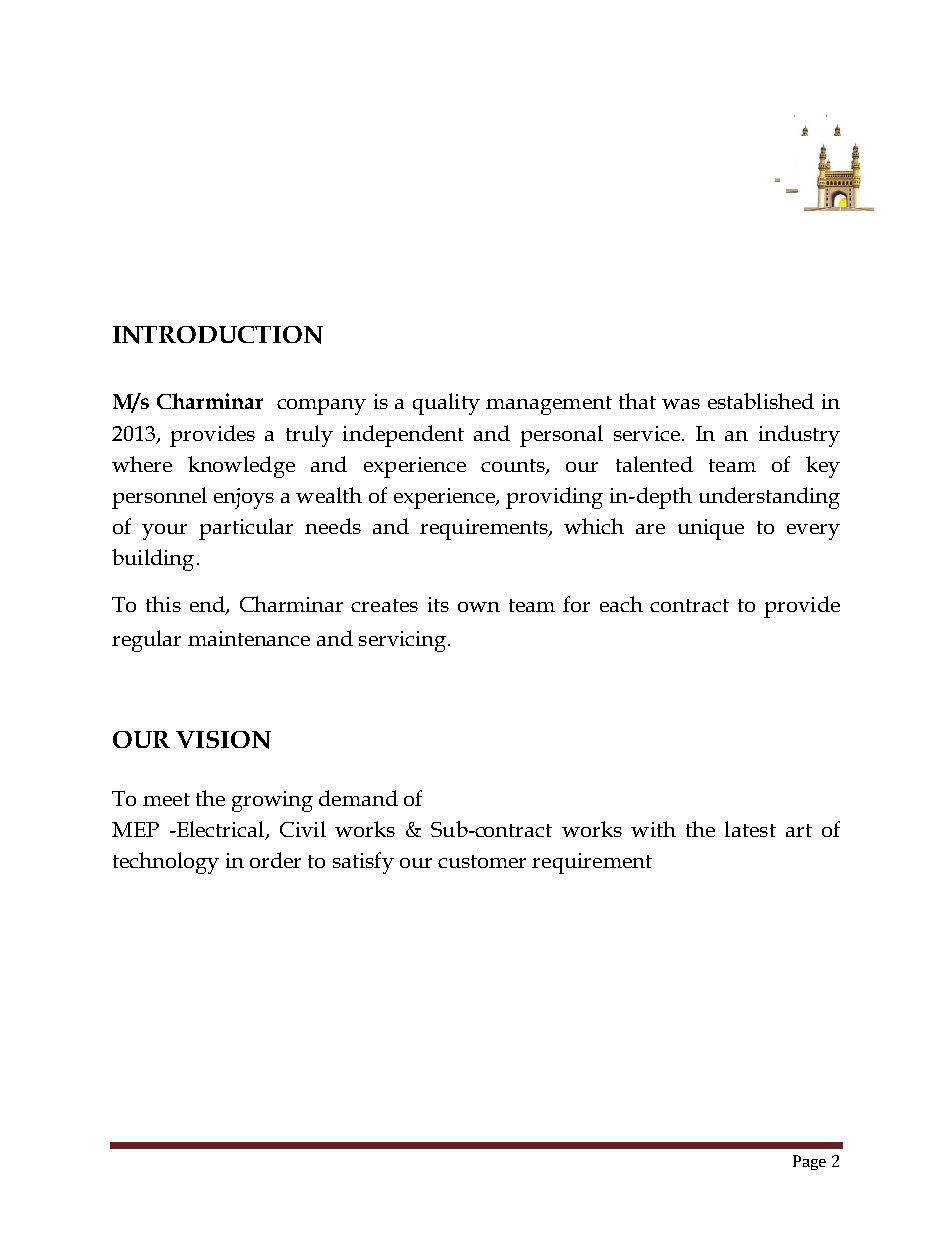  What do you see at coordinates (218, 335) in the screenshot?
I see `INTRODUCTION` at bounding box center [218, 335].
